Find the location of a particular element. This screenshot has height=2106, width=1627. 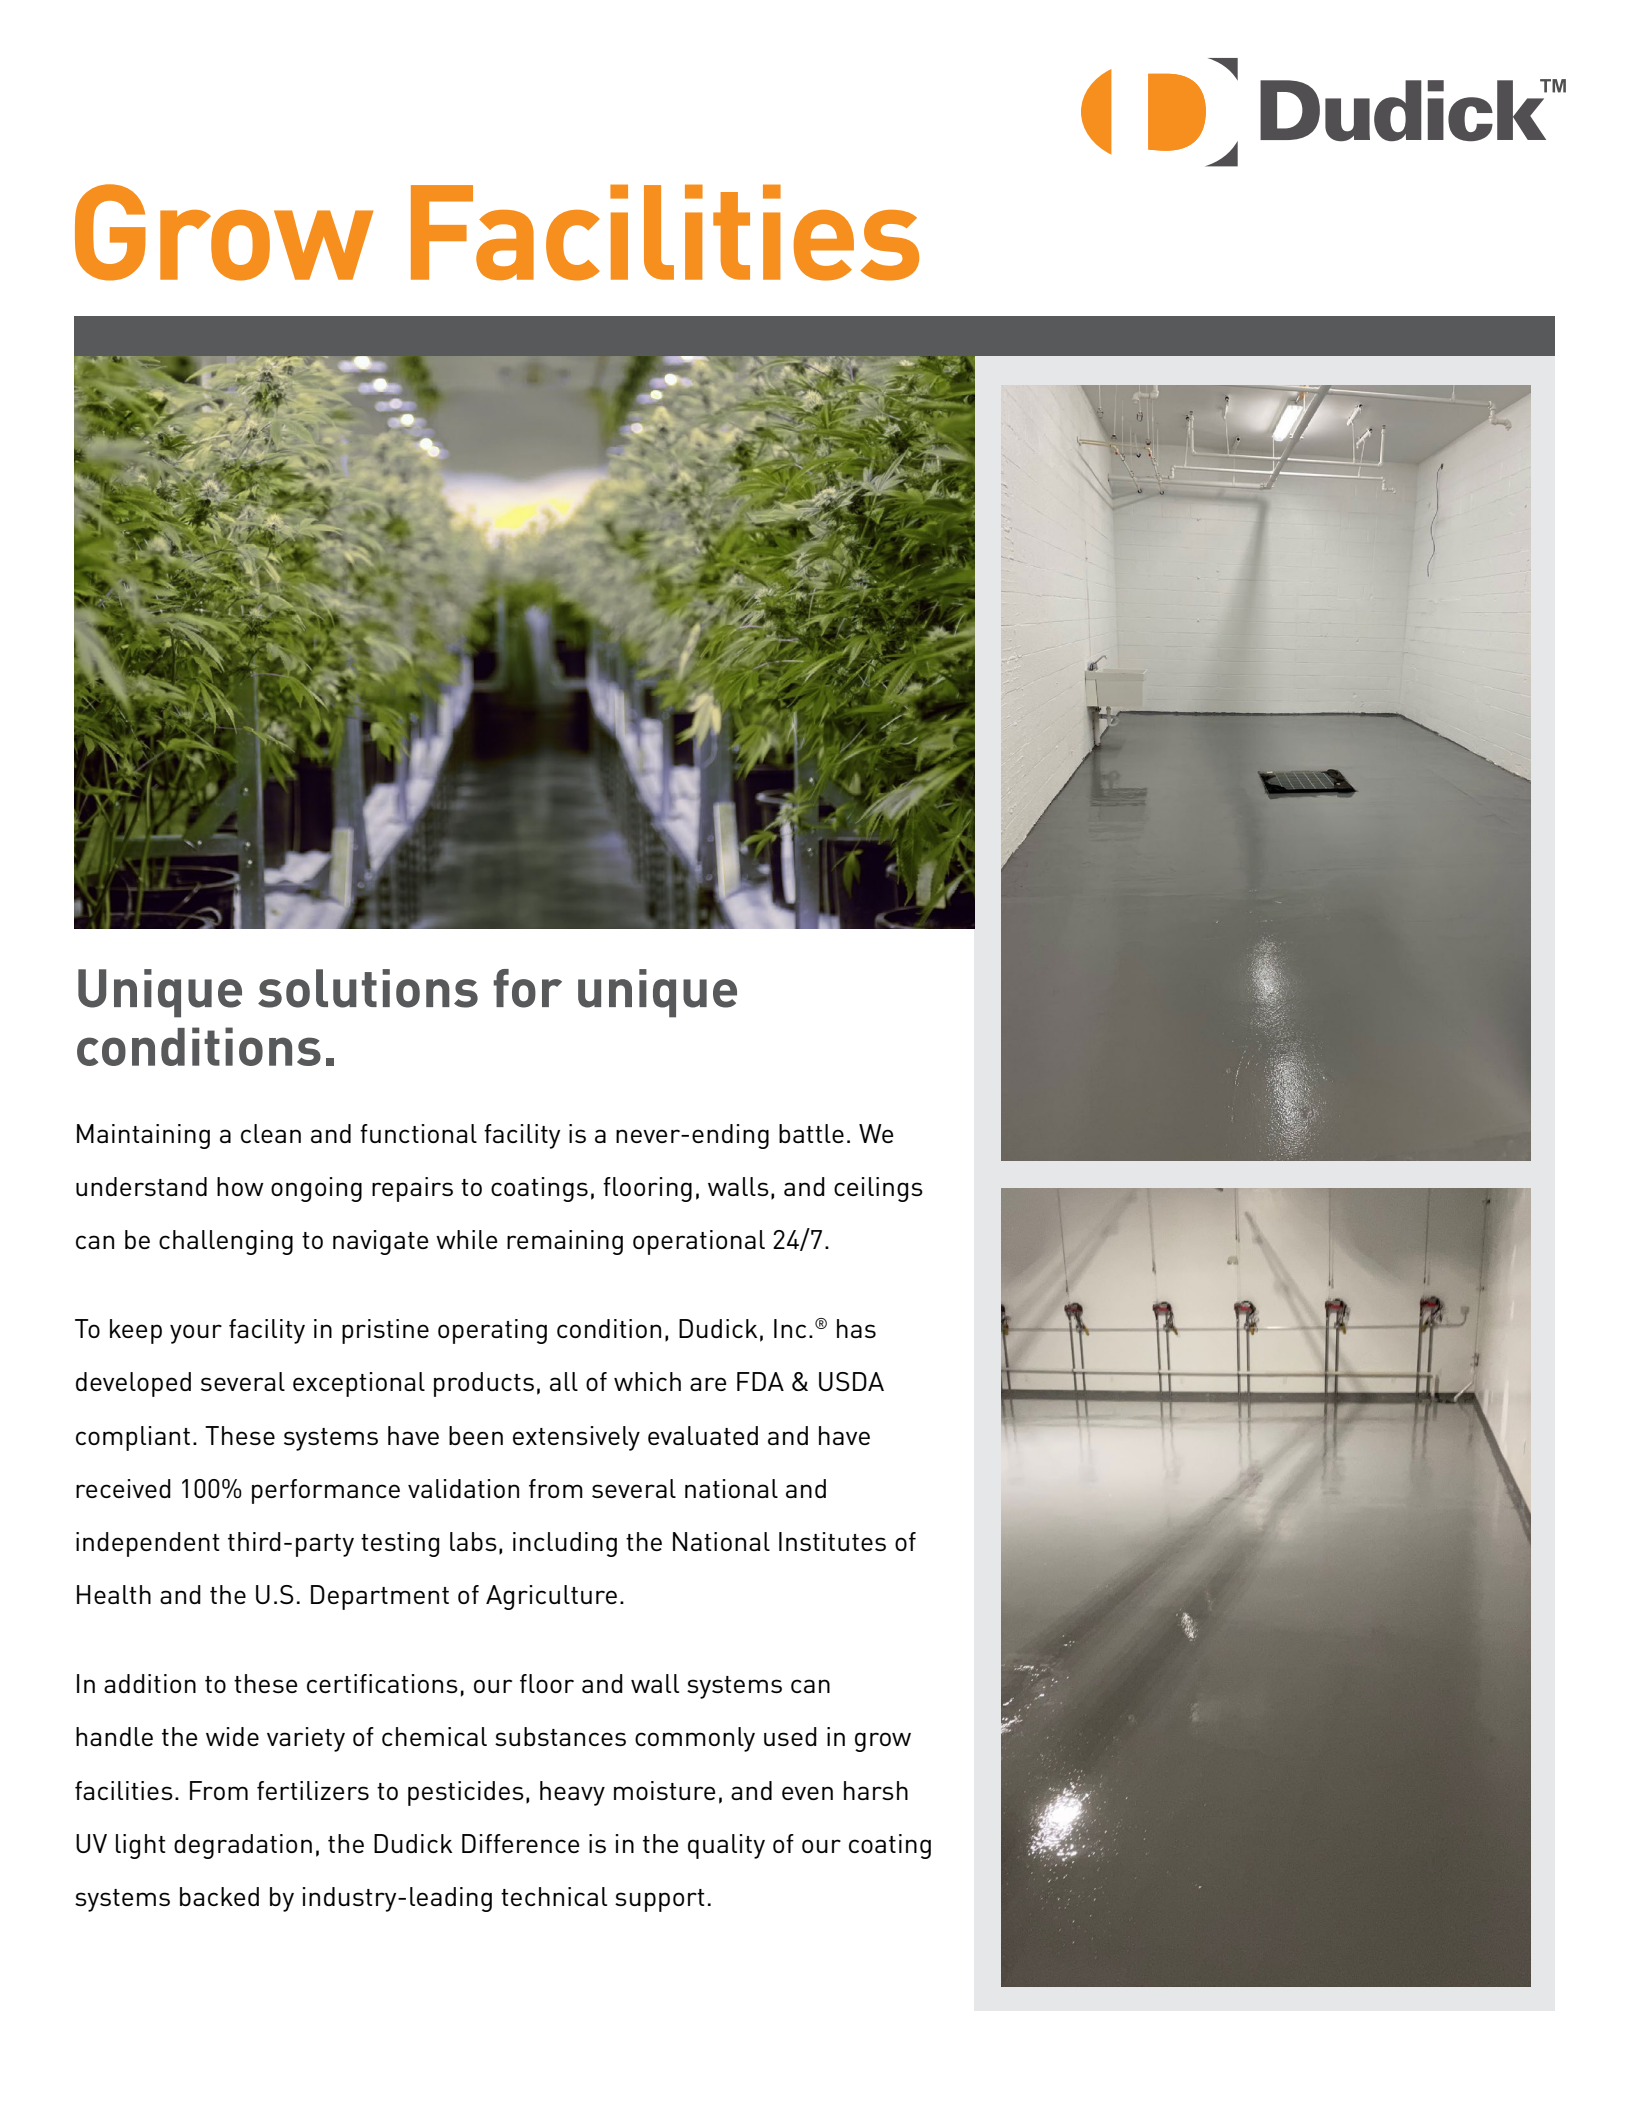

evaluated is located at coordinates (703, 1435).
